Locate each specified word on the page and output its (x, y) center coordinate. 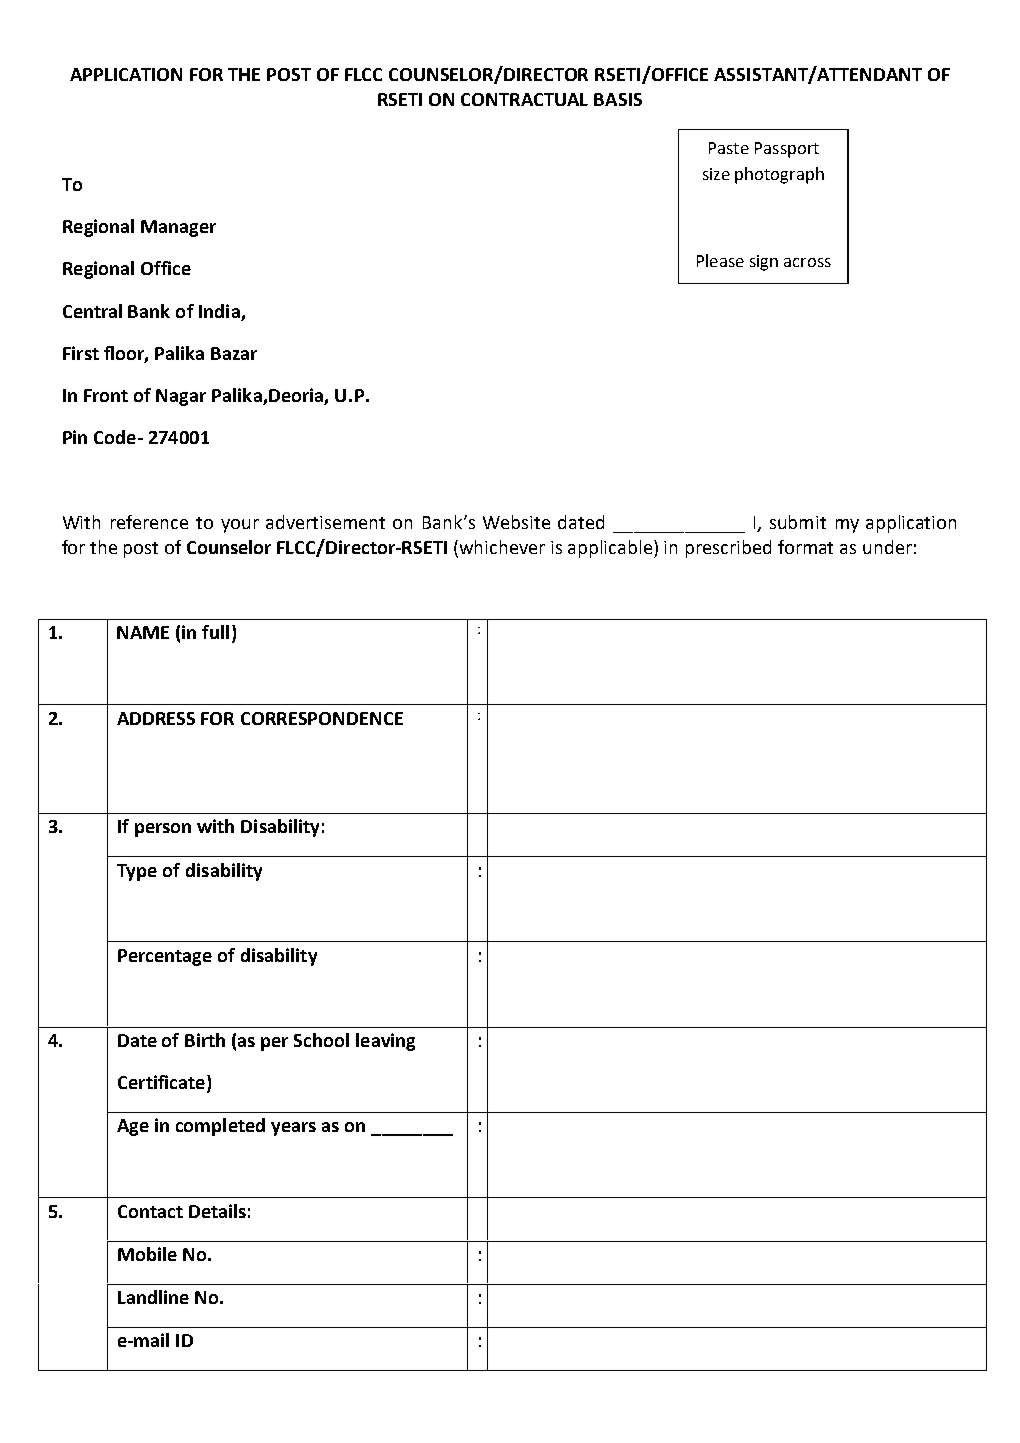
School (321, 1040)
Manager (178, 228)
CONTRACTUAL (524, 99)
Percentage (165, 957)
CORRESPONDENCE (322, 718)
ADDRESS (156, 718)
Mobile (147, 1254)
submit (798, 522)
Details (217, 1211)
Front (106, 395)
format (805, 547)
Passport (787, 150)
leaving (385, 1042)
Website (516, 522)
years (293, 1129)
